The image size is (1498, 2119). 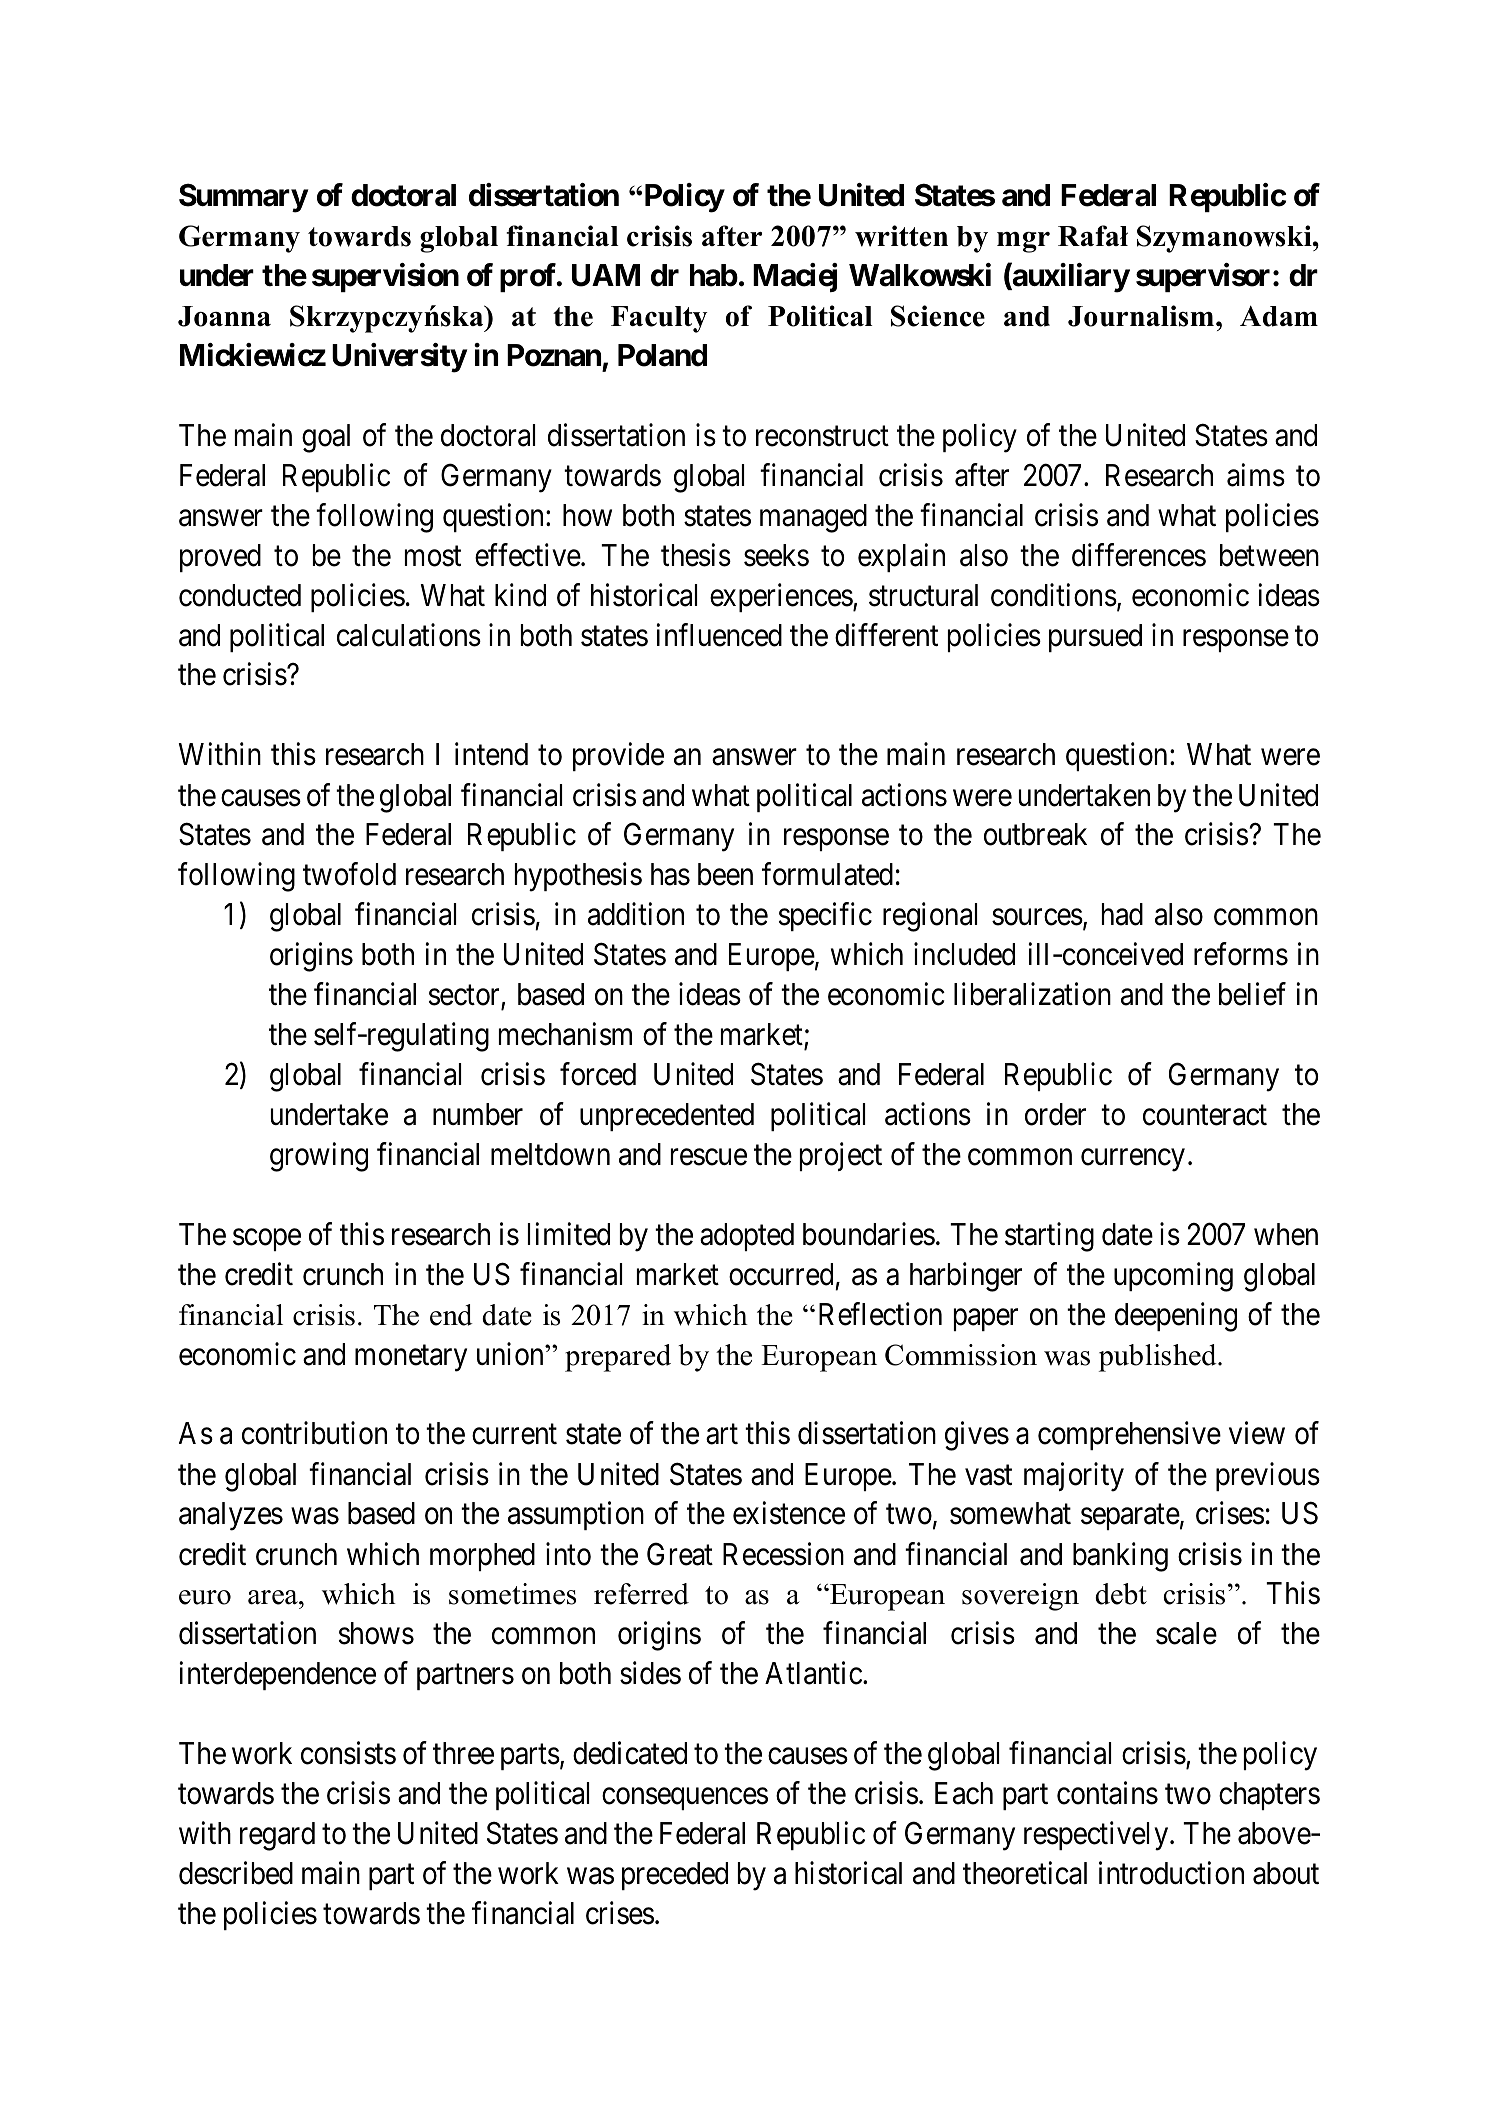 What do you see at coordinates (1133, 1160) in the page?
I see `currency` at bounding box center [1133, 1160].
